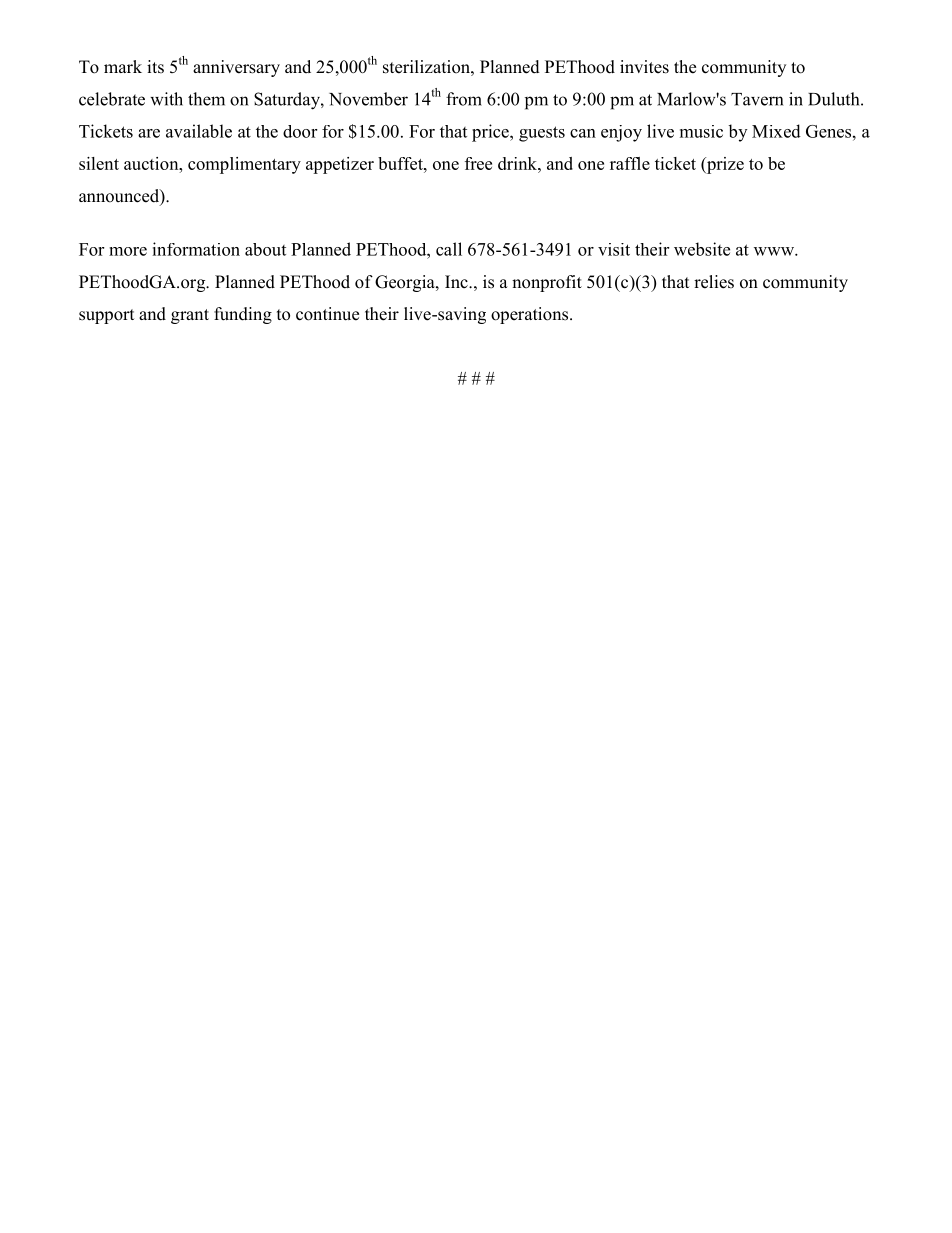 The width and height of the screenshot is (952, 1233). Describe the element at coordinates (152, 163) in the screenshot. I see `auction` at that location.
